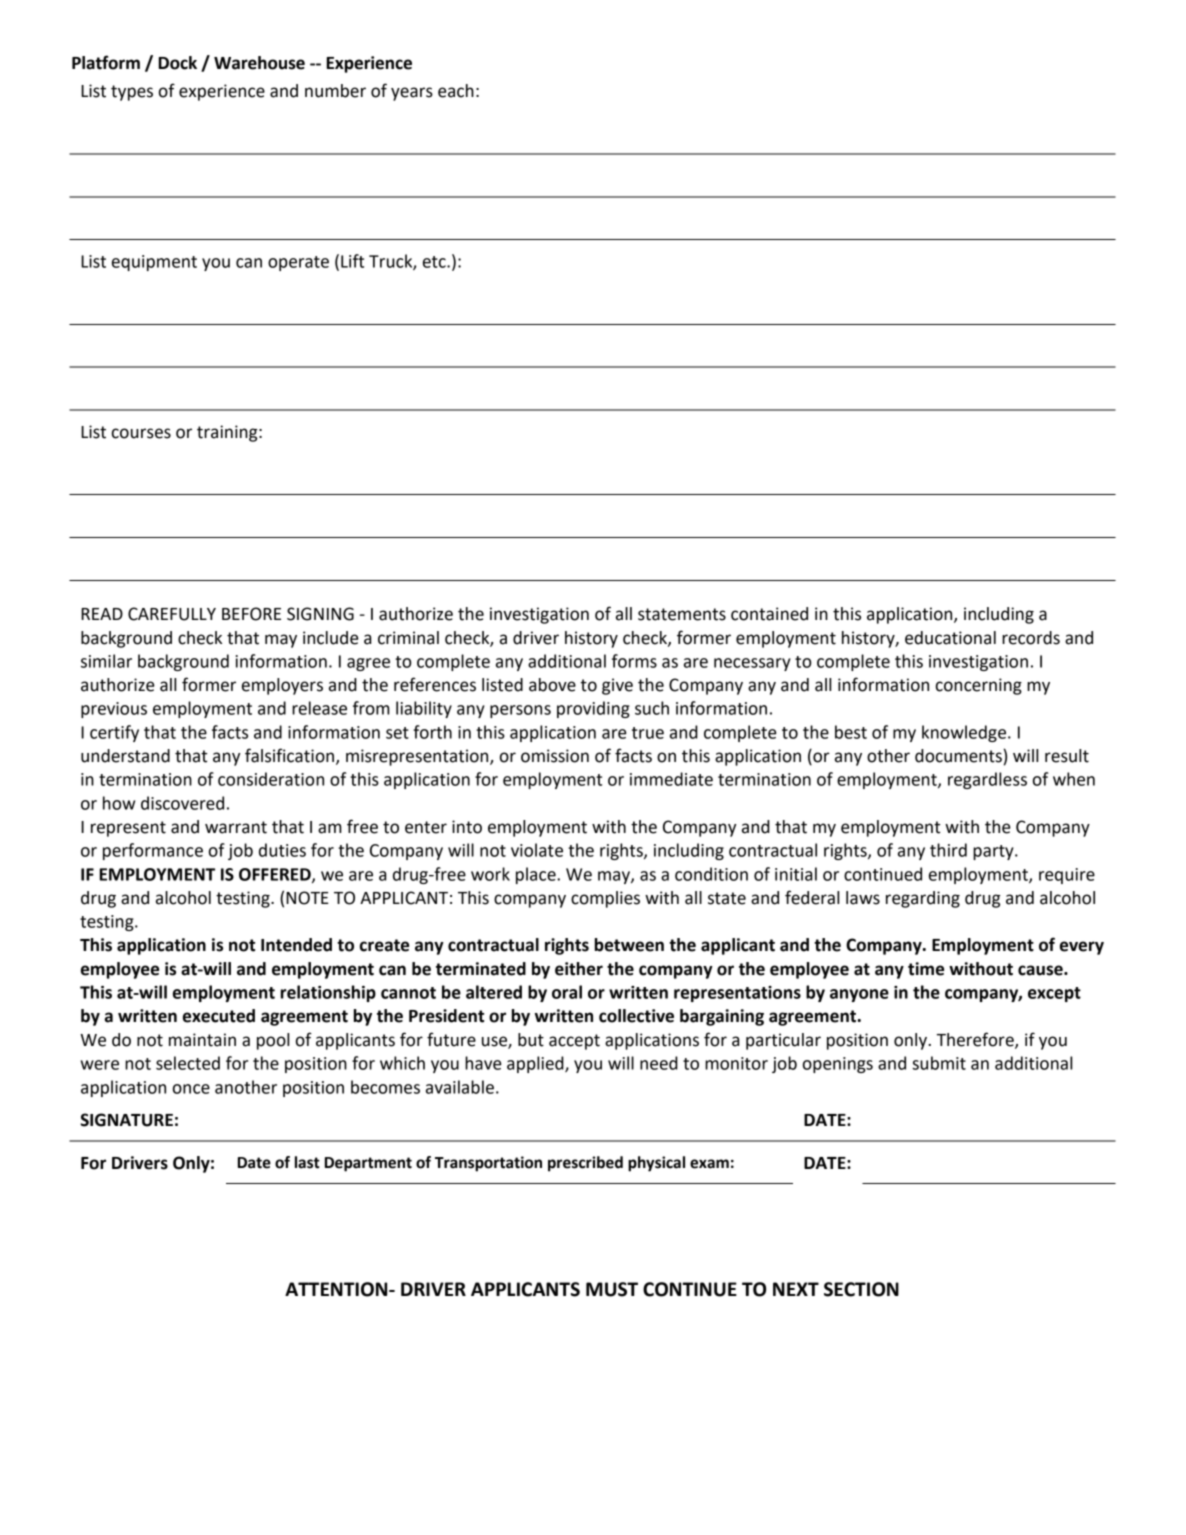 The image size is (1186, 1535). I want to click on executed, so click(219, 1016).
